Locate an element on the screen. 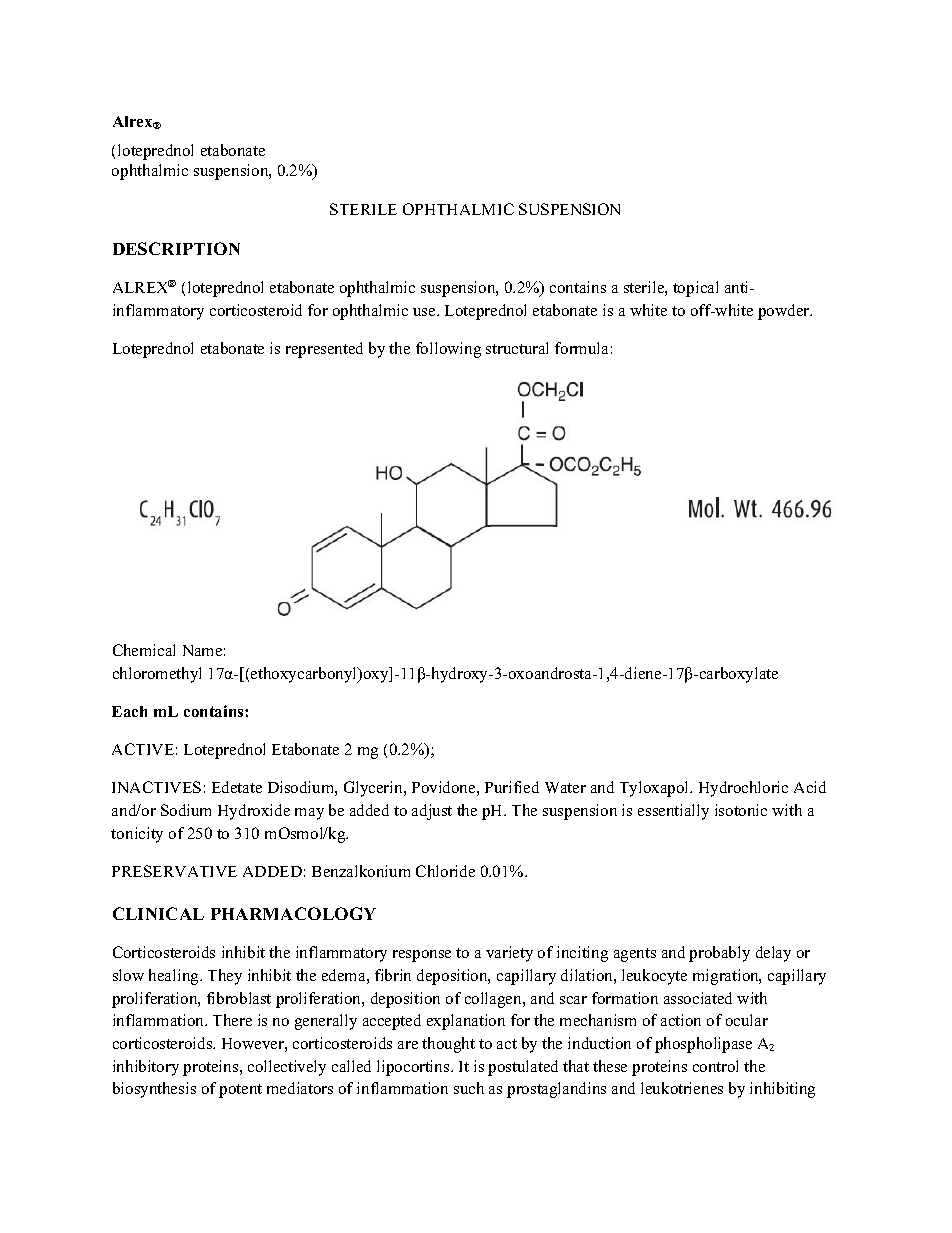 This screenshot has width=952, height=1233. DESCRIPTION is located at coordinates (176, 248).
